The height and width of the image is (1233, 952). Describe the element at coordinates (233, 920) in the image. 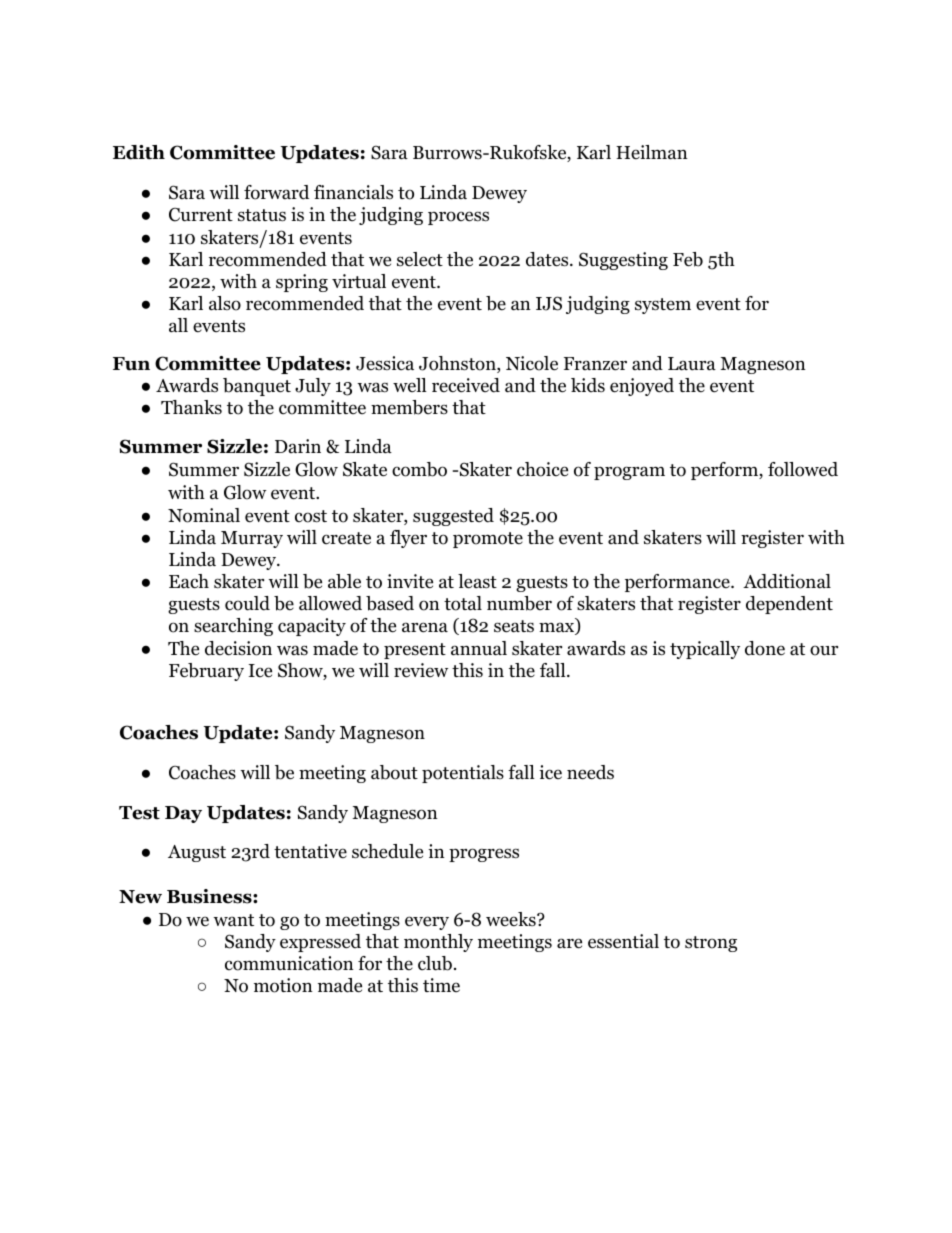

I see `want` at that location.
